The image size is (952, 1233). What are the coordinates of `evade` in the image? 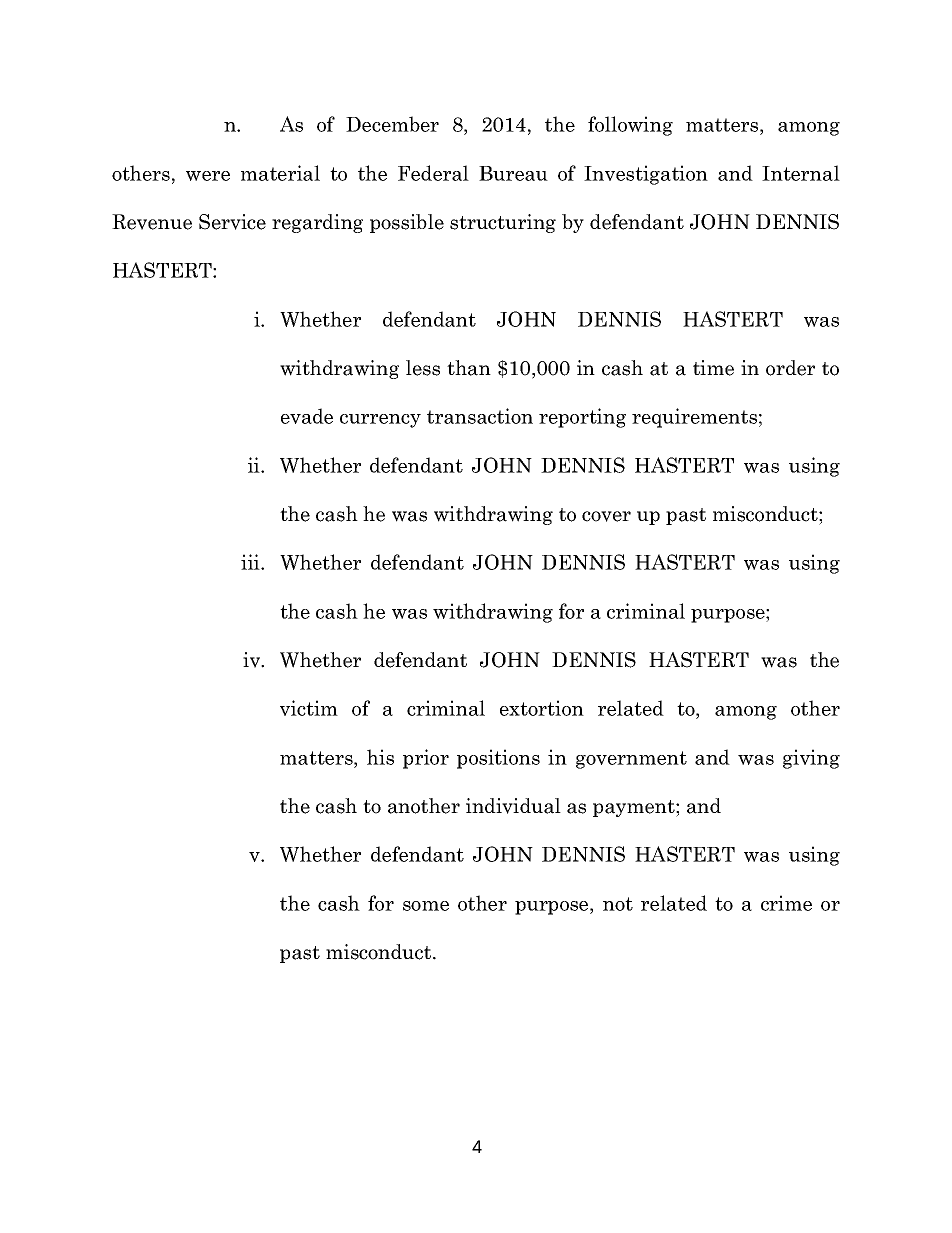 It's located at (307, 416).
